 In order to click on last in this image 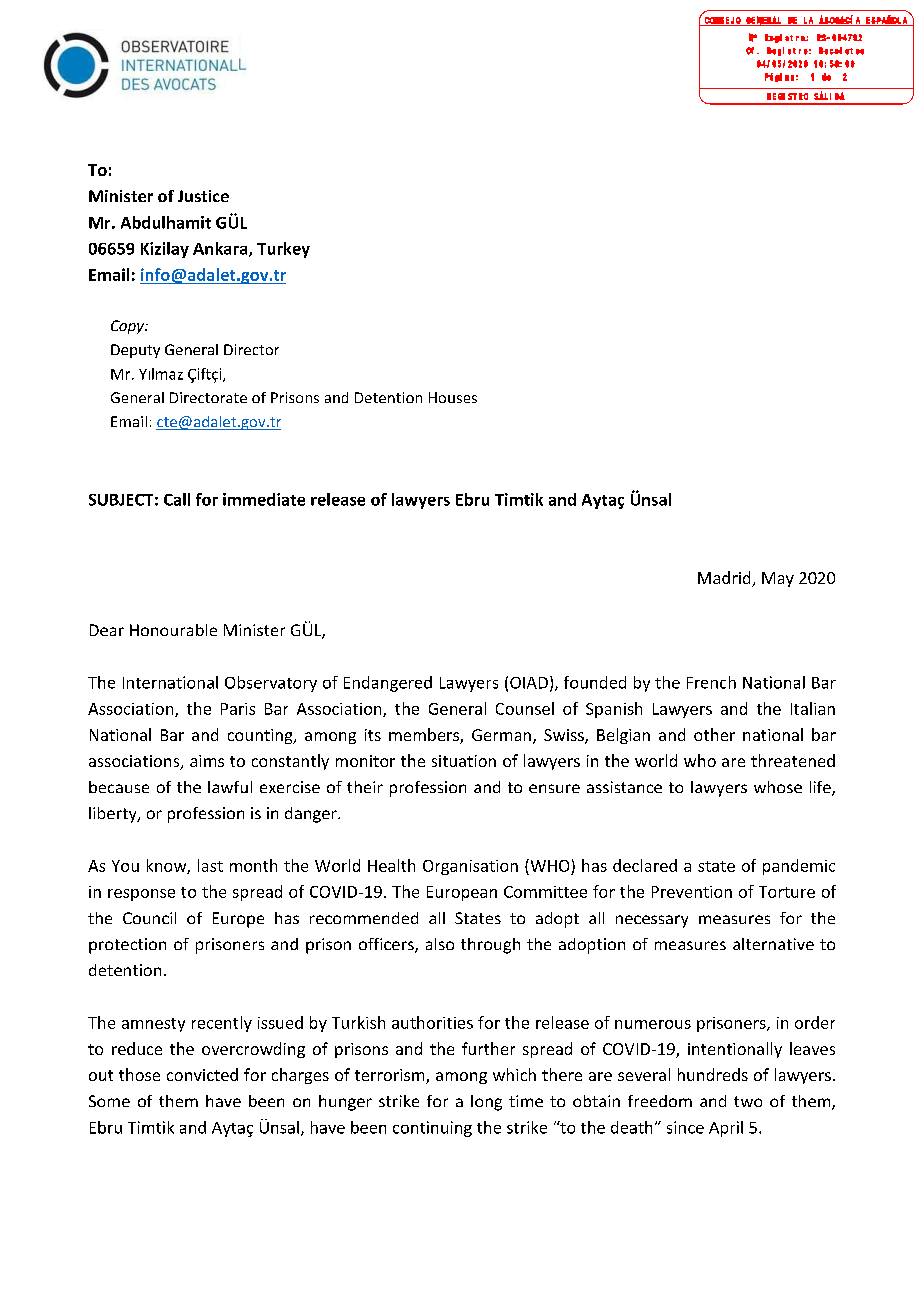, I will do `click(210, 865)`.
